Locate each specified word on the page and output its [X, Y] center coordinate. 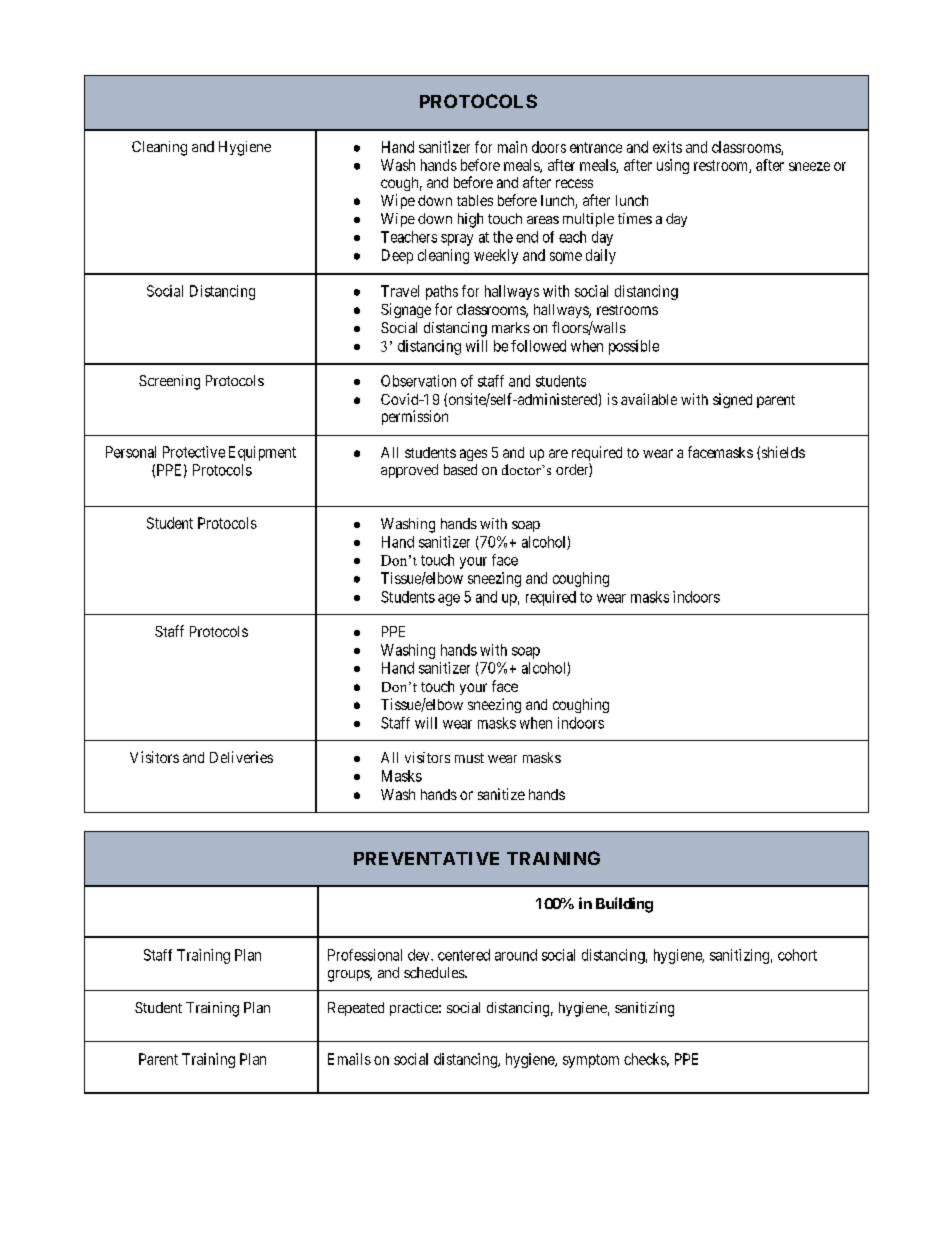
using [673, 166]
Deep [397, 256]
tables [475, 200]
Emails [349, 1059]
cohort [797, 955]
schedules [435, 972]
